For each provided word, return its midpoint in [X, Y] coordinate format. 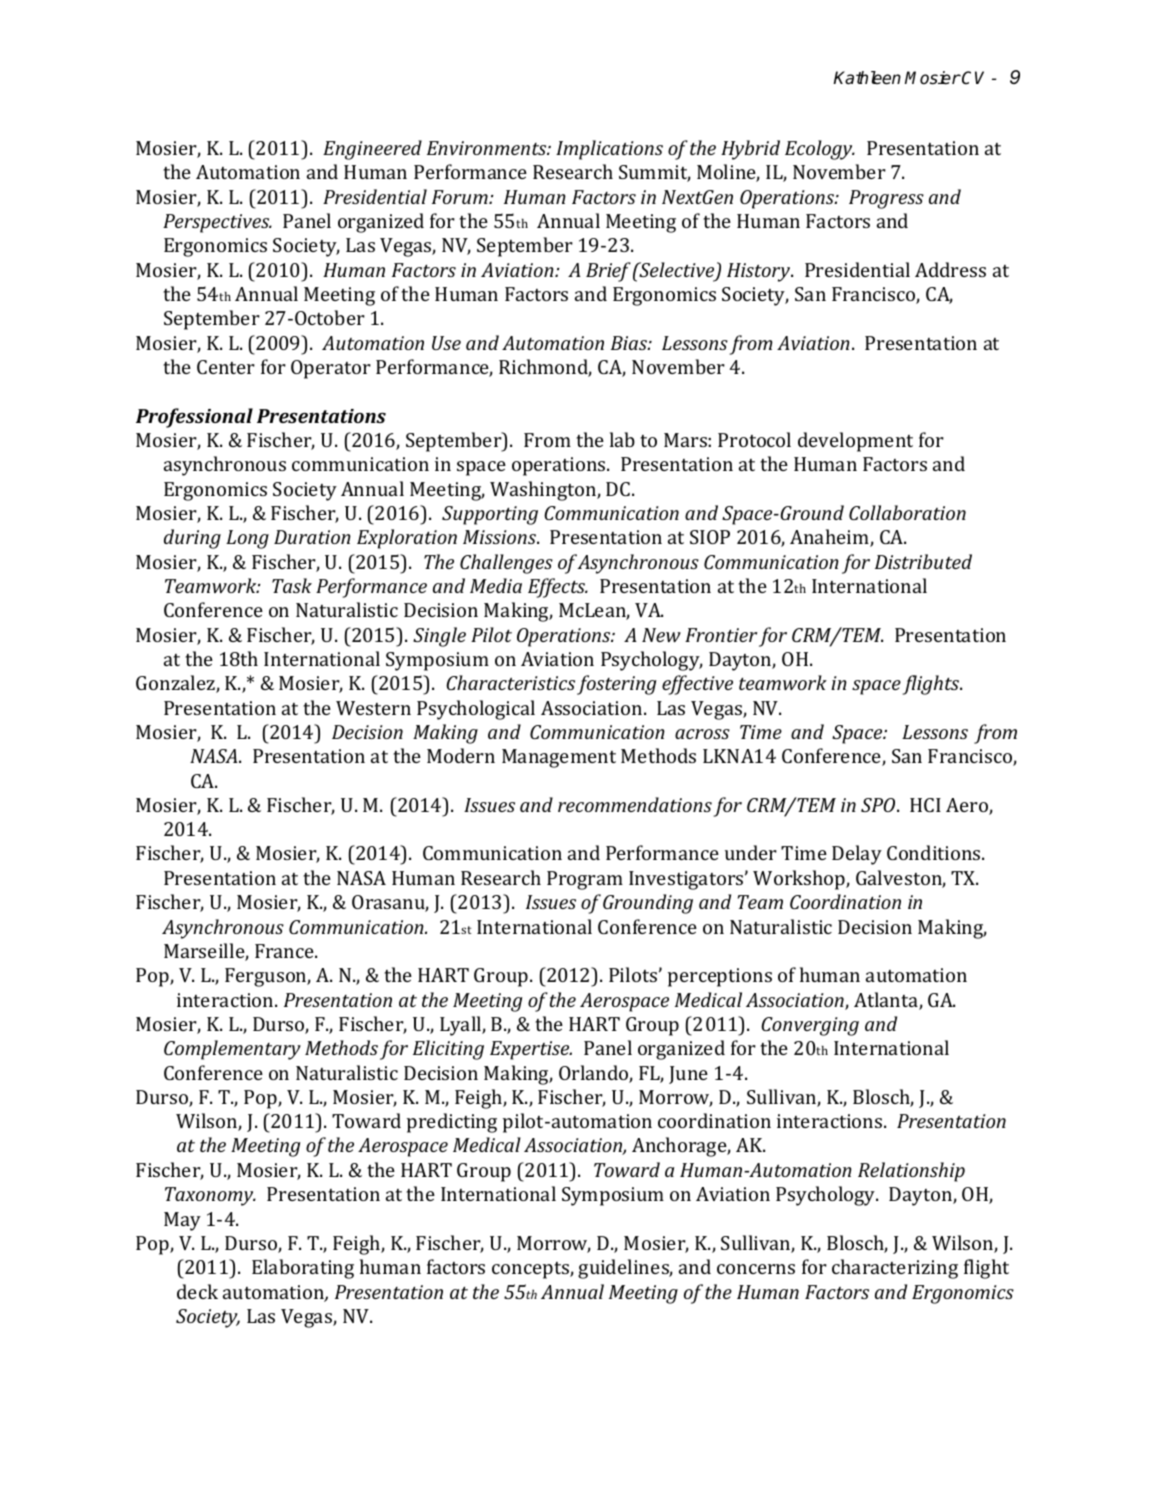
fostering [616, 685]
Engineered [372, 150]
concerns [756, 1269]
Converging [810, 1026]
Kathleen [867, 78]
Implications [609, 150]
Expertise [531, 1050]
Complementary [232, 1050]
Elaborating [303, 1269]
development [855, 442]
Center [226, 367]
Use [446, 343]
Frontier [721, 635]
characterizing [895, 1269]
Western [373, 708]
